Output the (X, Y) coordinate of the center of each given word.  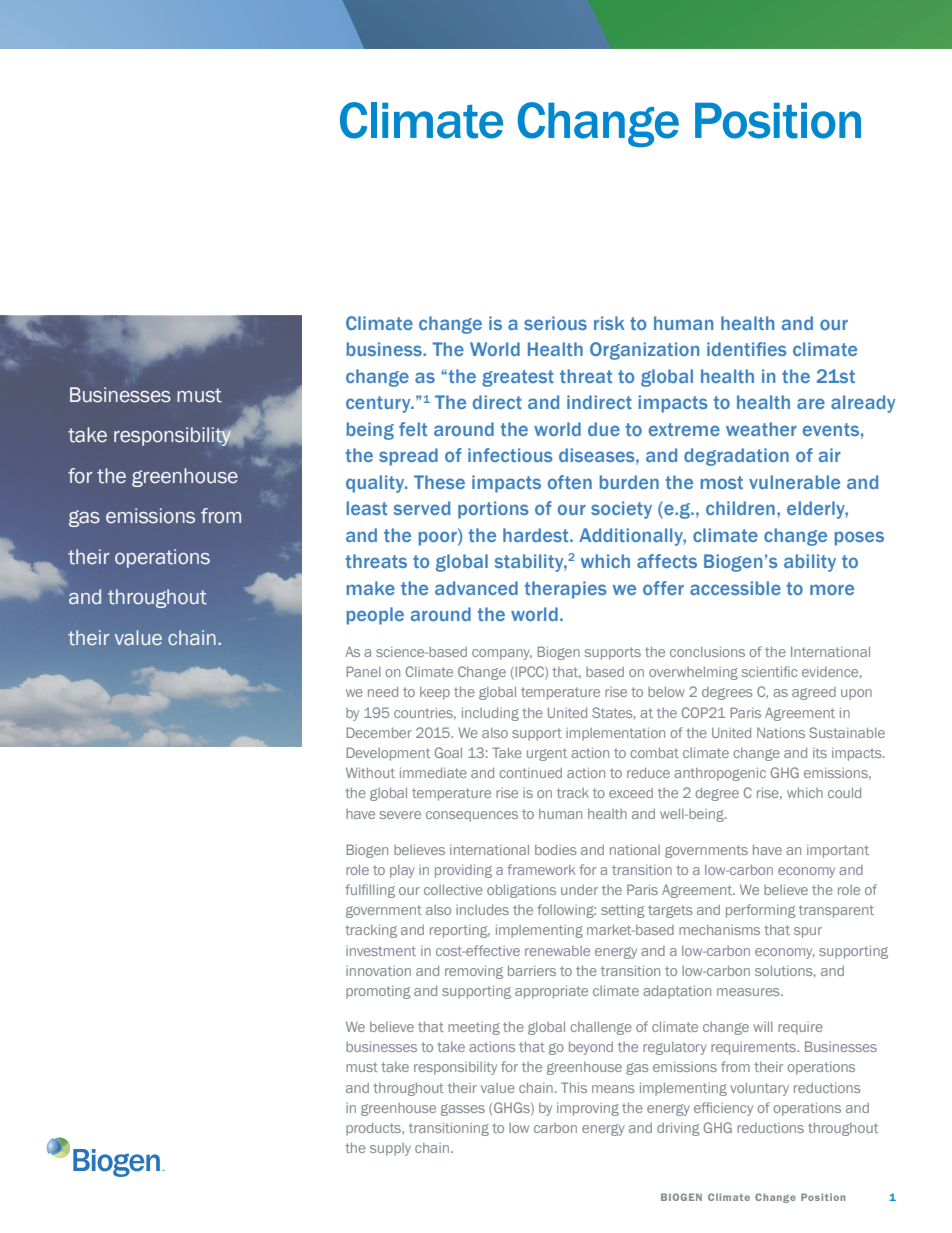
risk (609, 323)
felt (413, 429)
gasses (463, 1110)
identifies (746, 349)
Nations (781, 732)
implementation (615, 734)
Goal (448, 752)
